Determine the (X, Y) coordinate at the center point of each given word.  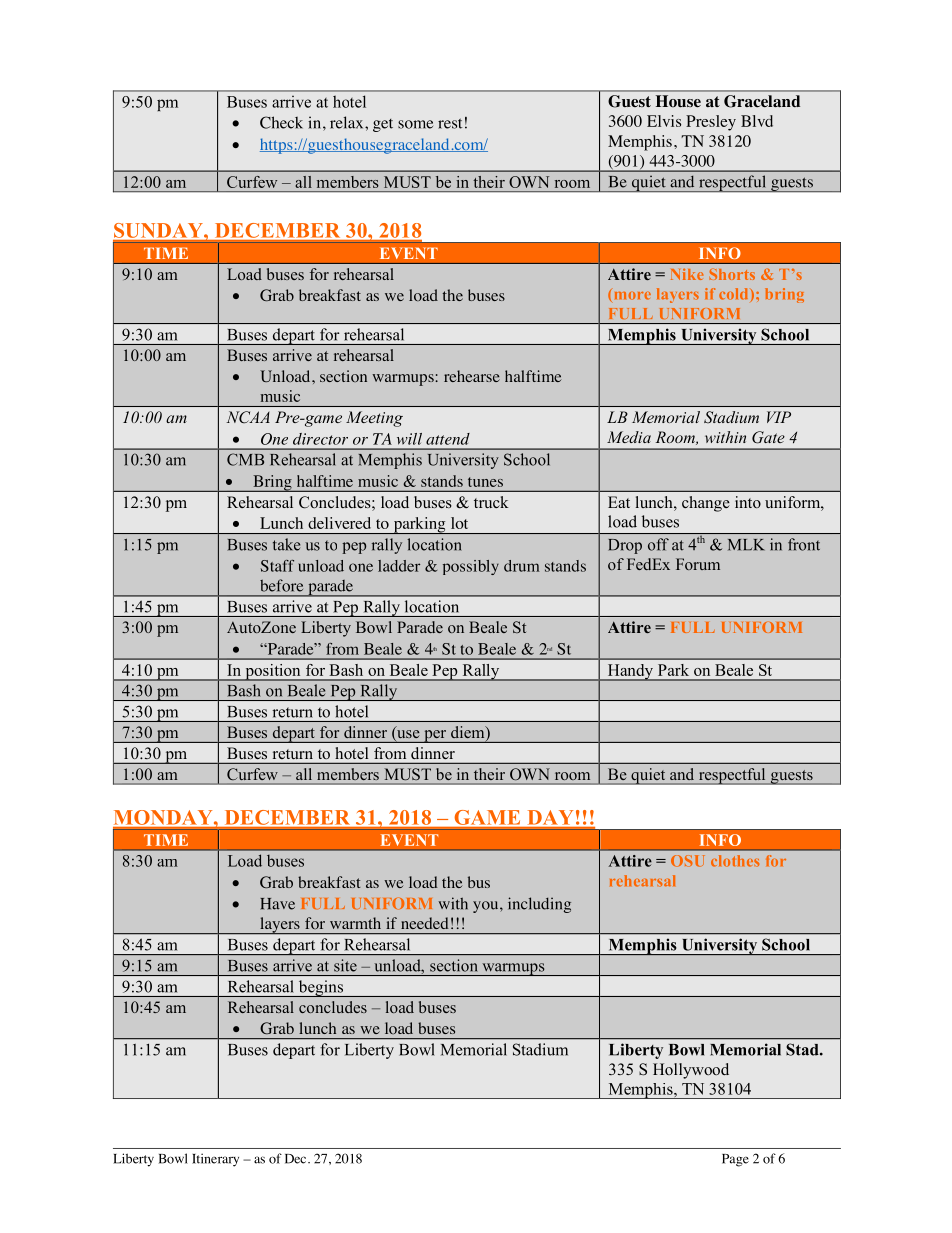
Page (735, 1160)
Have (277, 904)
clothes (735, 861)
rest (450, 123)
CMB (245, 459)
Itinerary (215, 1160)
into (748, 502)
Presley (711, 123)
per (435, 736)
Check (281, 122)
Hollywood (691, 1071)
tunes (485, 482)
